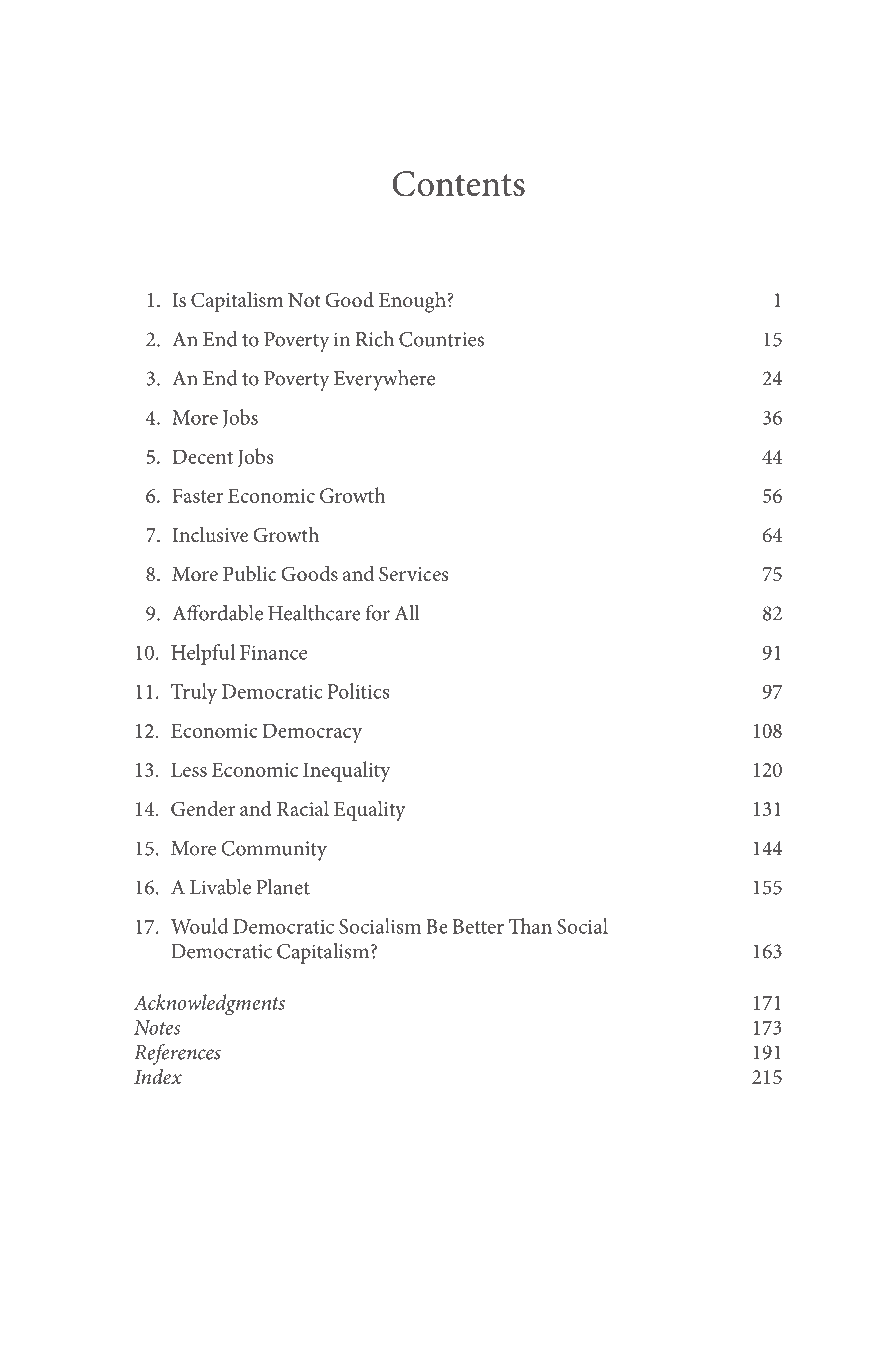  Describe the element at coordinates (478, 926) in the screenshot. I see `Better` at that location.
